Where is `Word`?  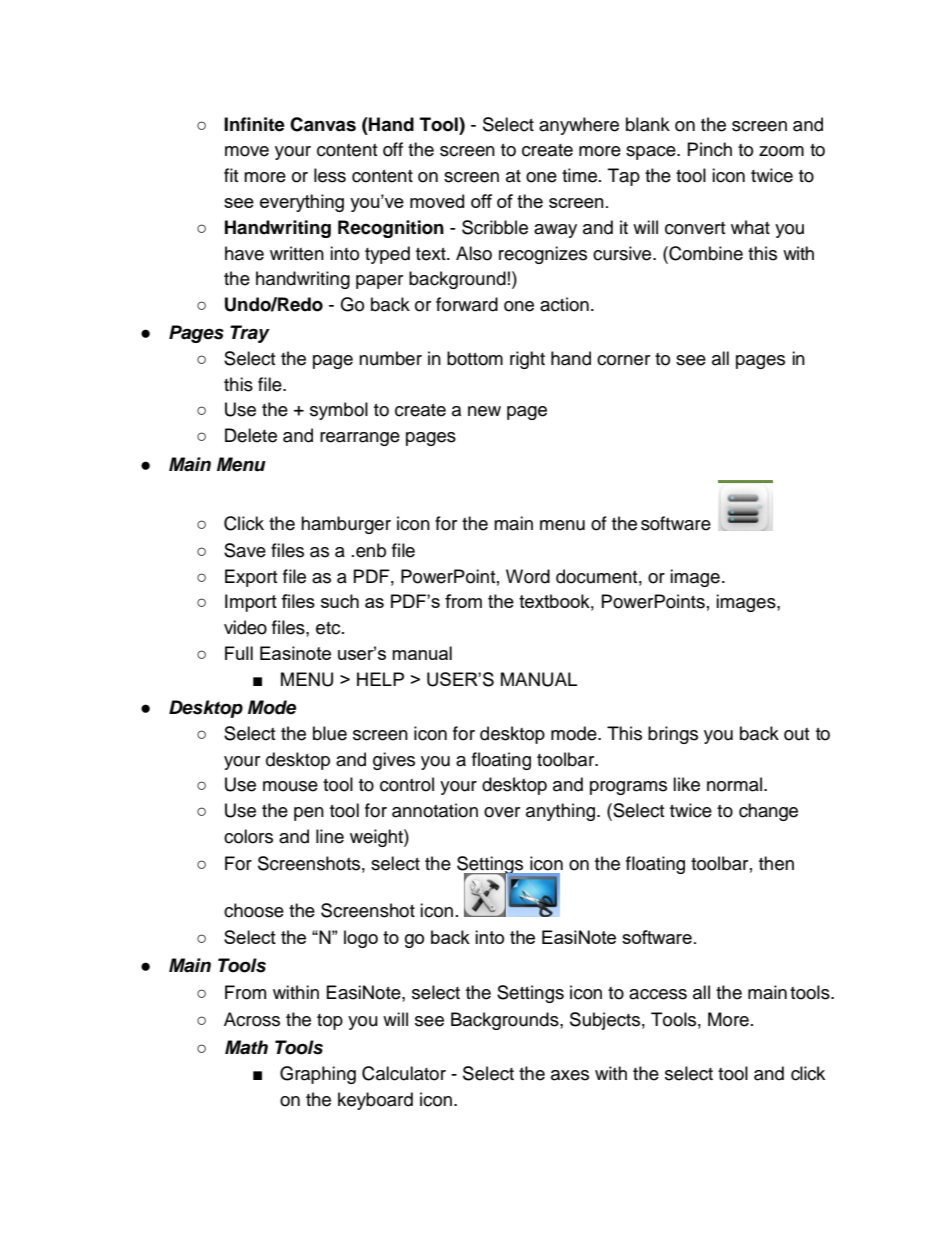 Word is located at coordinates (528, 576).
